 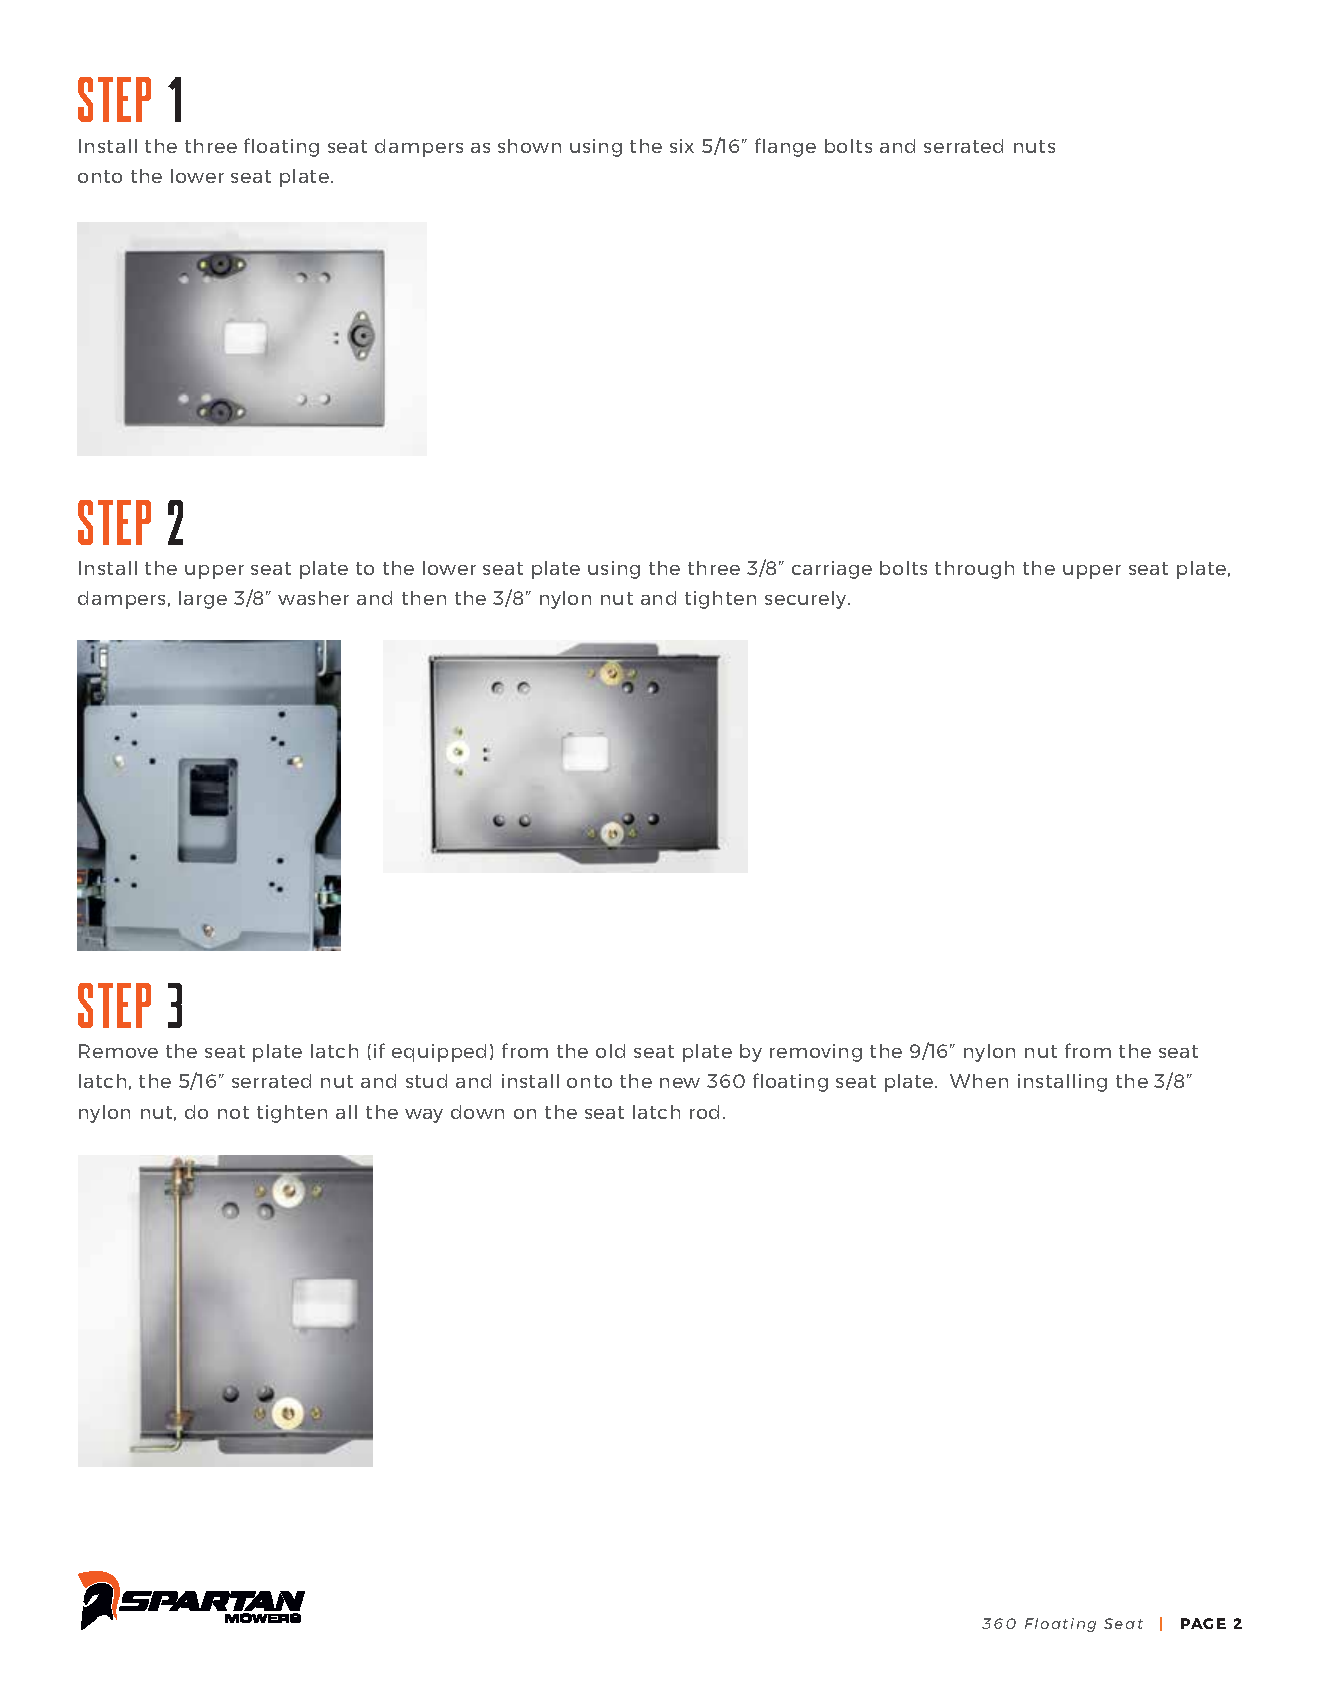 What do you see at coordinates (233, 1112) in the image?
I see `not` at bounding box center [233, 1112].
